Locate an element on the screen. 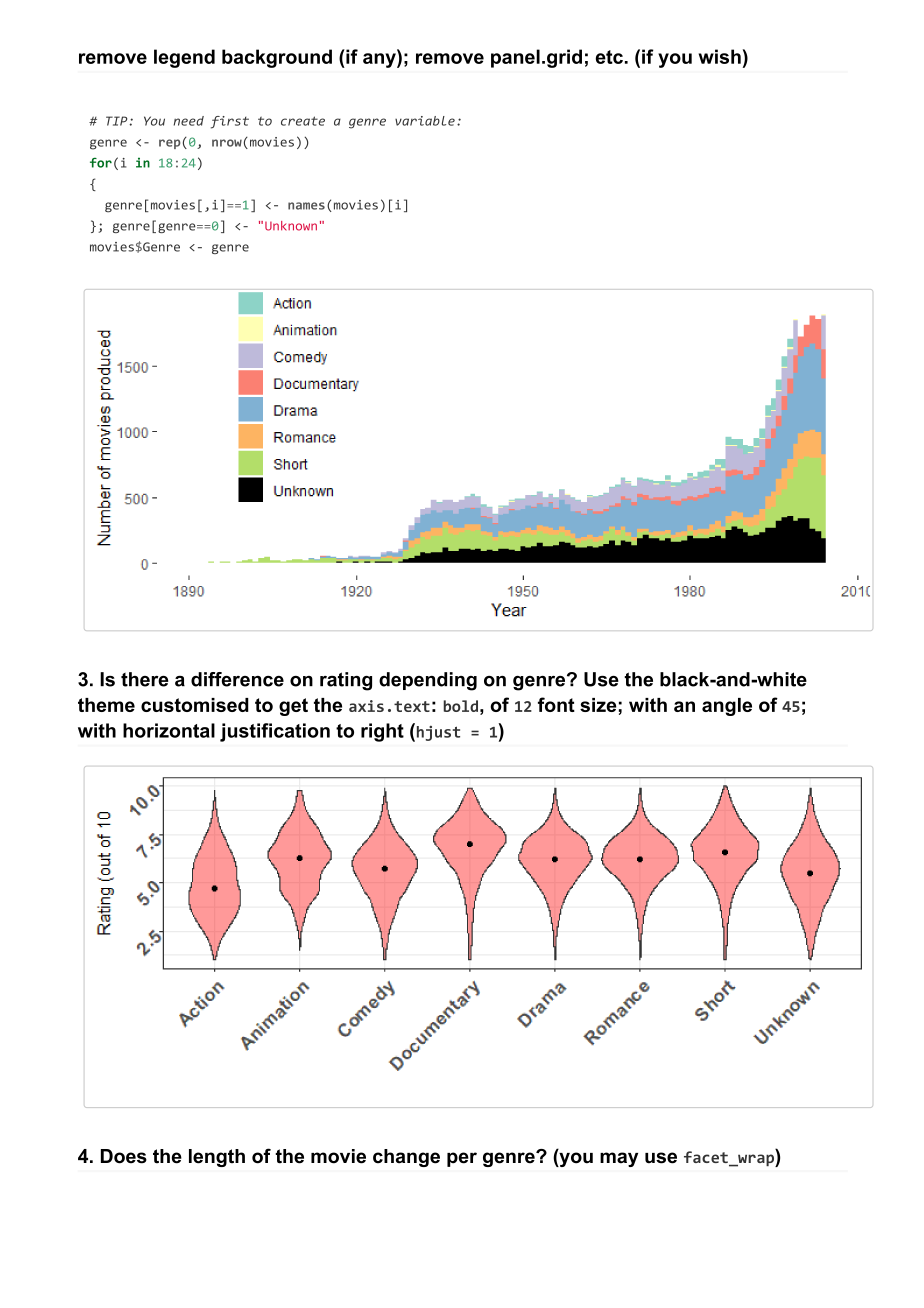  size is located at coordinates (598, 705).
